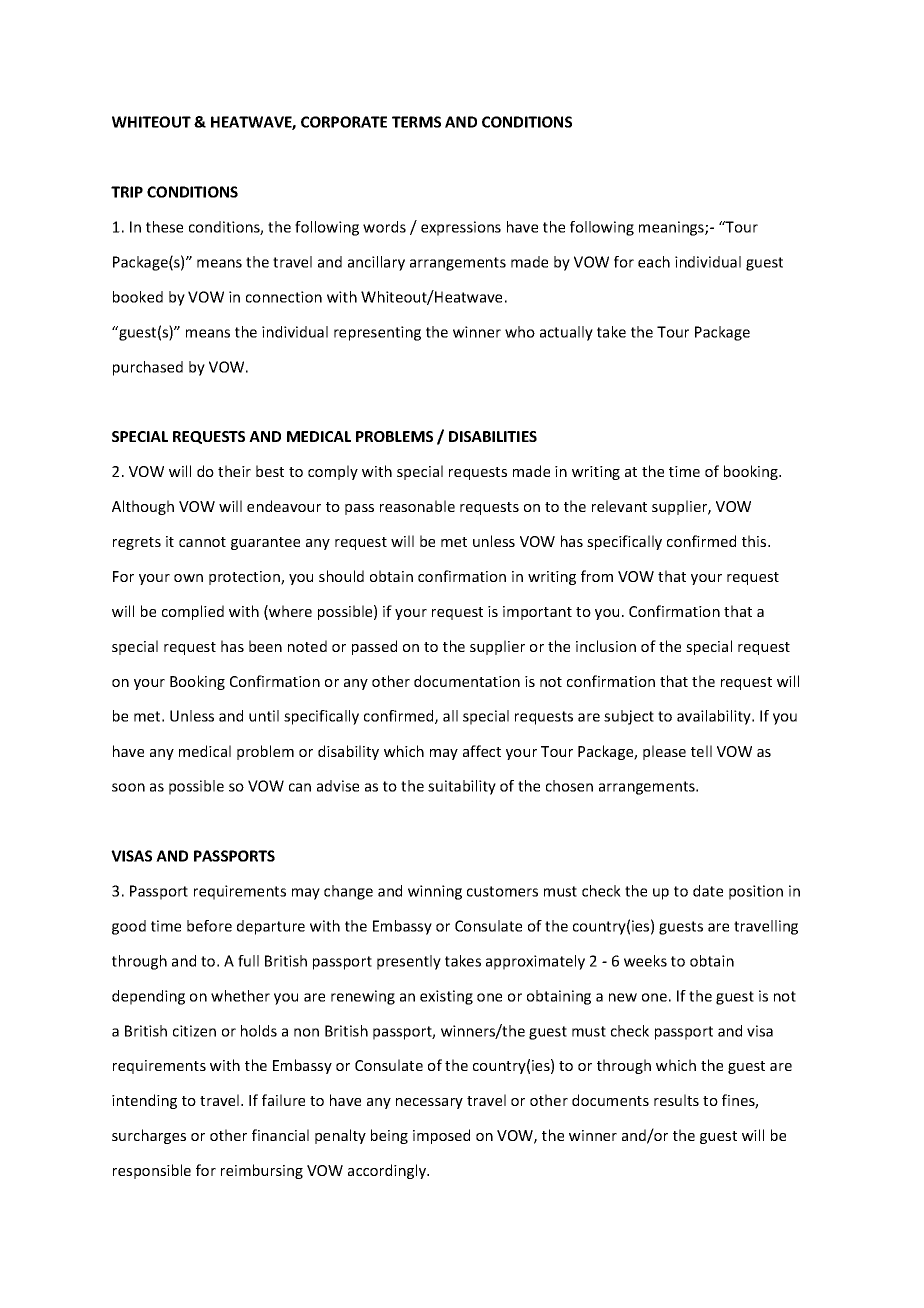  Describe the element at coordinates (435, 892) in the screenshot. I see `winning` at that location.
